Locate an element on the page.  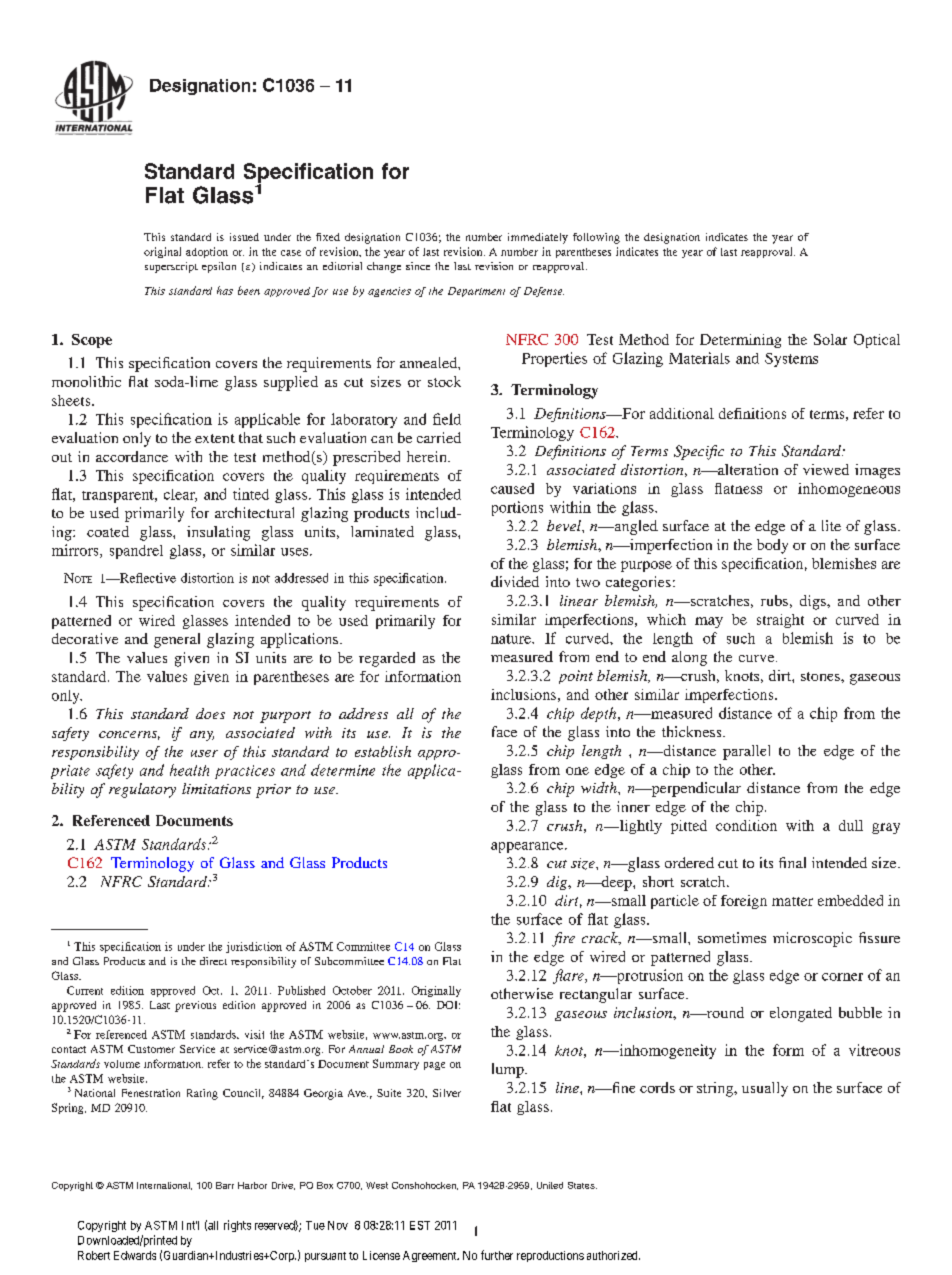
Solar is located at coordinates (830, 339).
